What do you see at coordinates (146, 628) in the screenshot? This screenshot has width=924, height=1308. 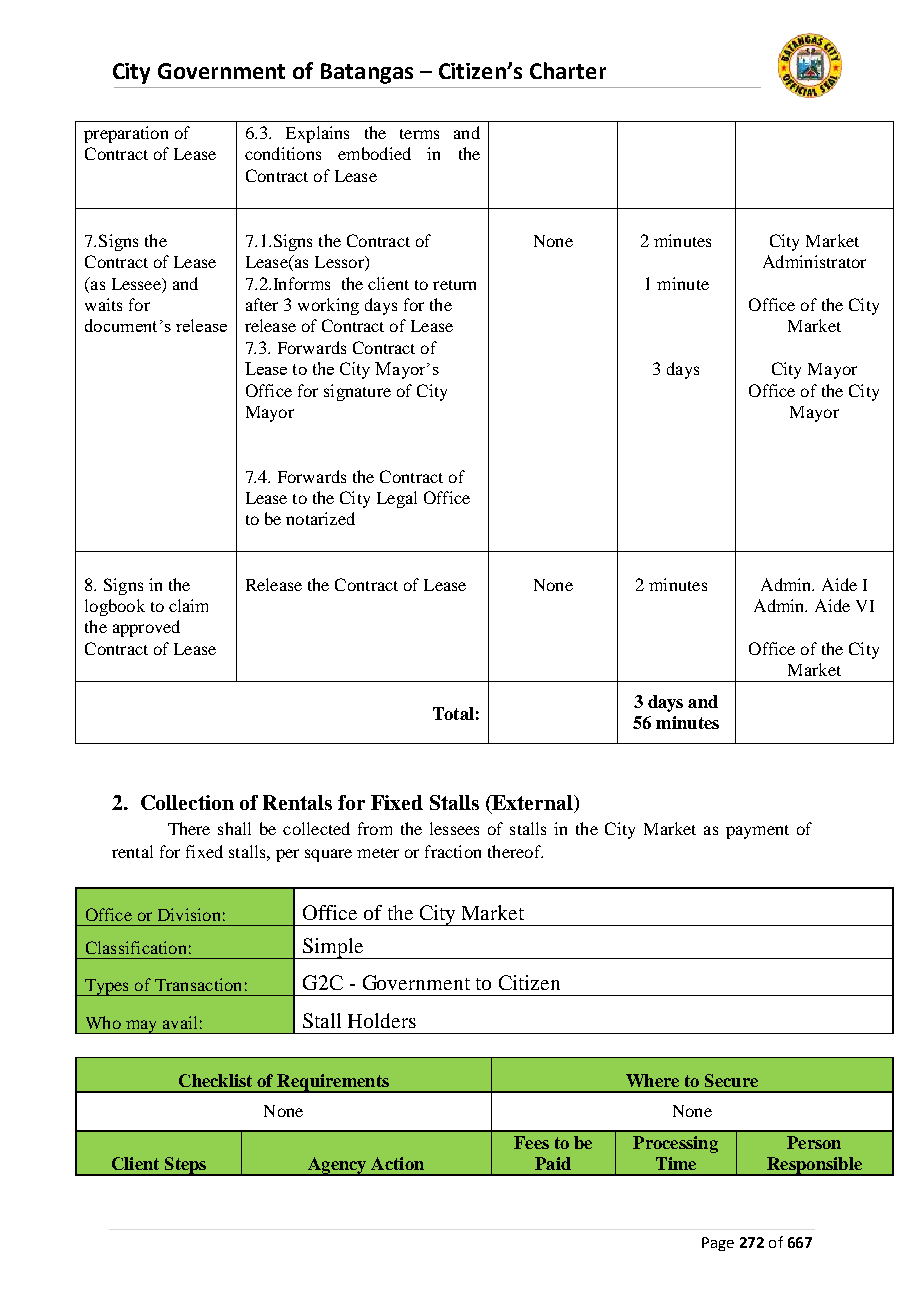 I see `approved` at bounding box center [146, 628].
